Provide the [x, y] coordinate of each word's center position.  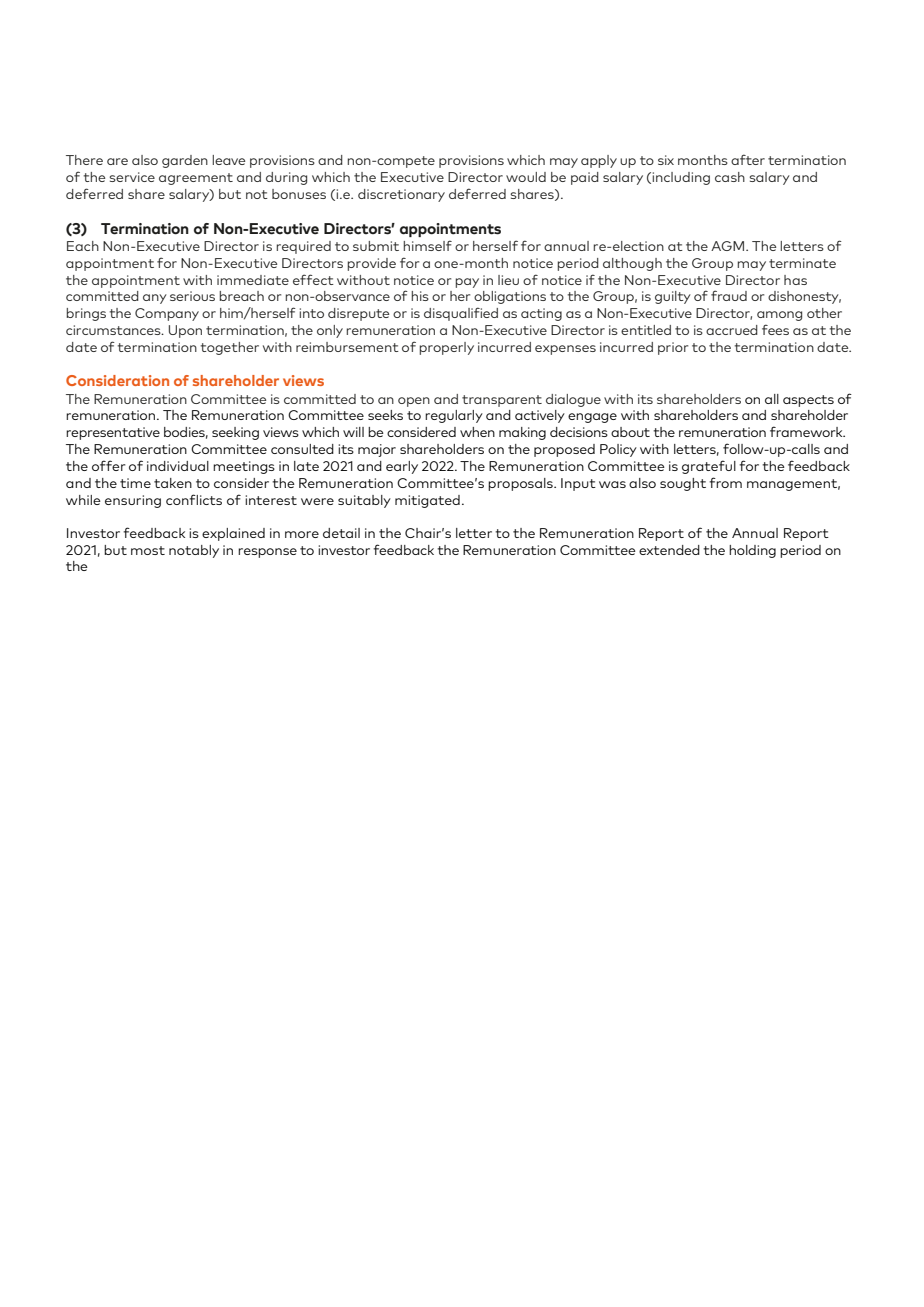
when [477, 432]
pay [467, 283]
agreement [196, 179]
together [230, 348]
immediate [253, 280]
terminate [802, 263]
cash [730, 177]
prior [673, 348]
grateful [709, 467]
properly [446, 348]
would [526, 177]
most [148, 550]
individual [178, 466]
